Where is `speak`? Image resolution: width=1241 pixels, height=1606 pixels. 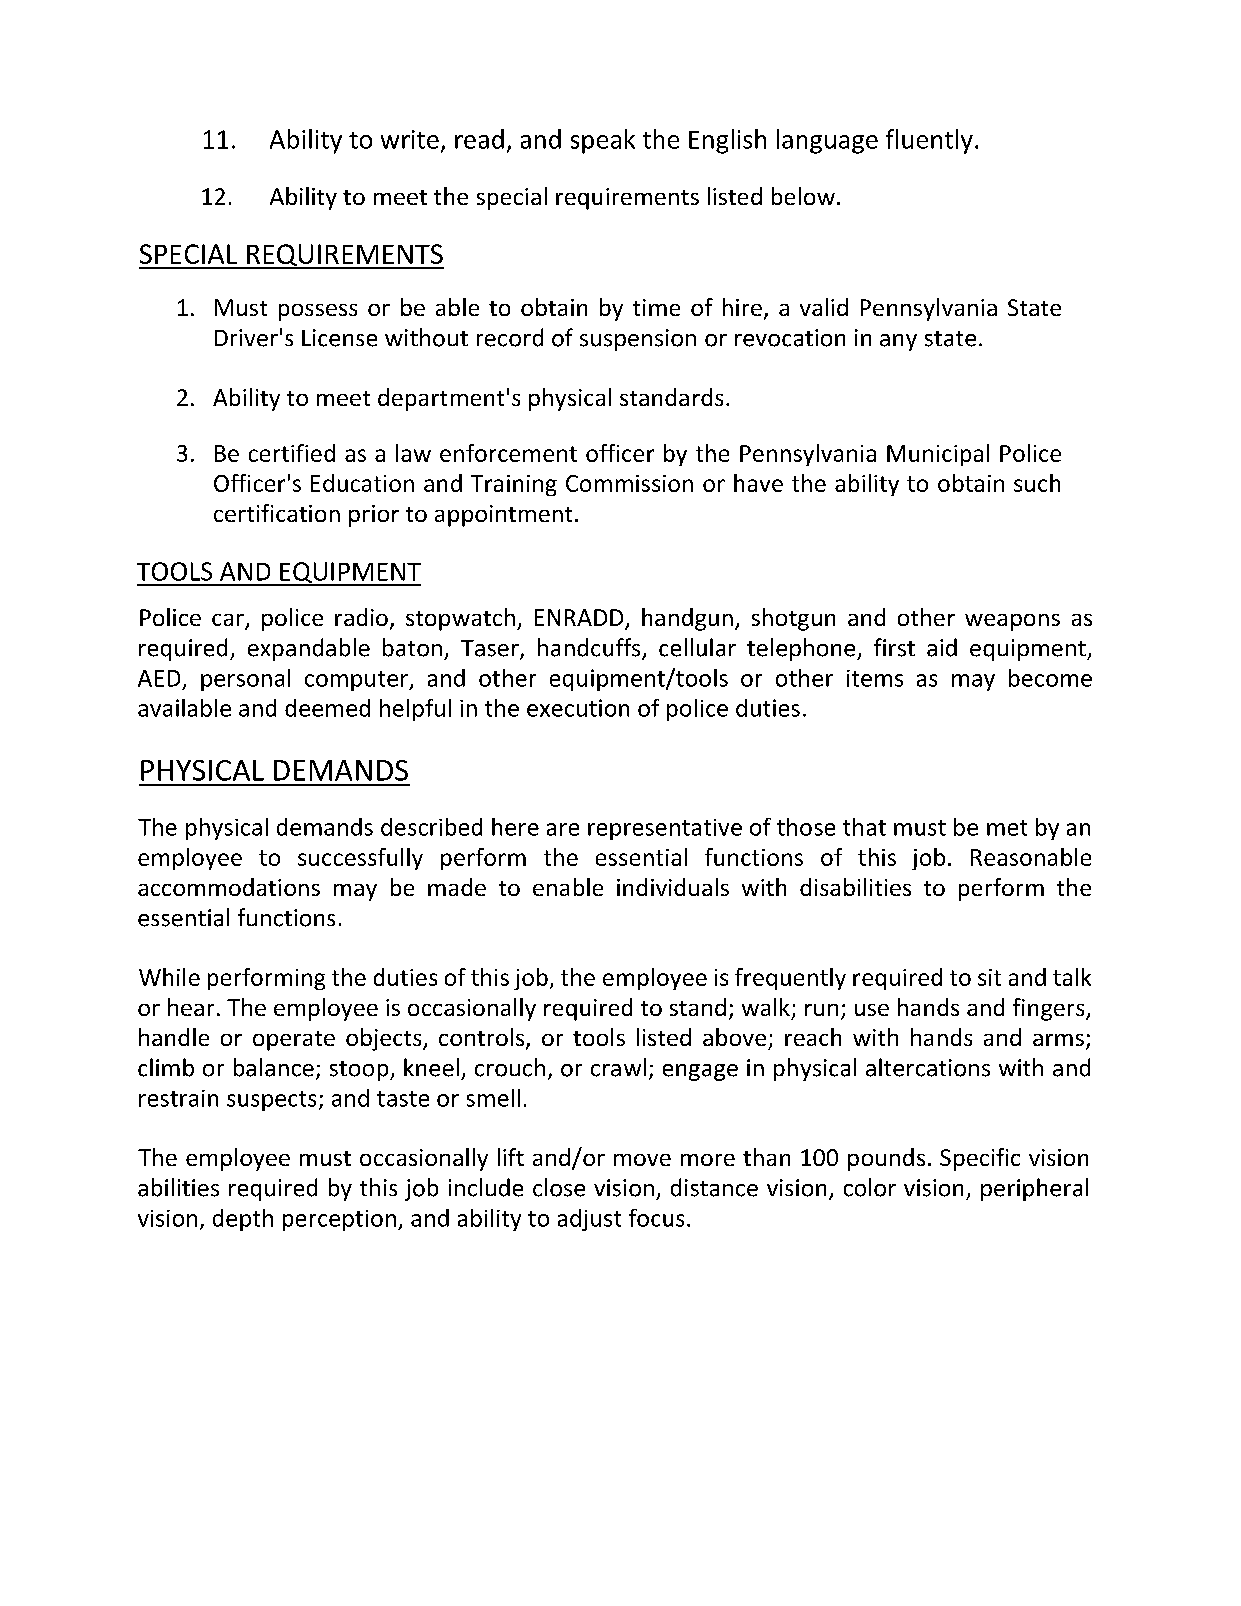
speak is located at coordinates (603, 141).
